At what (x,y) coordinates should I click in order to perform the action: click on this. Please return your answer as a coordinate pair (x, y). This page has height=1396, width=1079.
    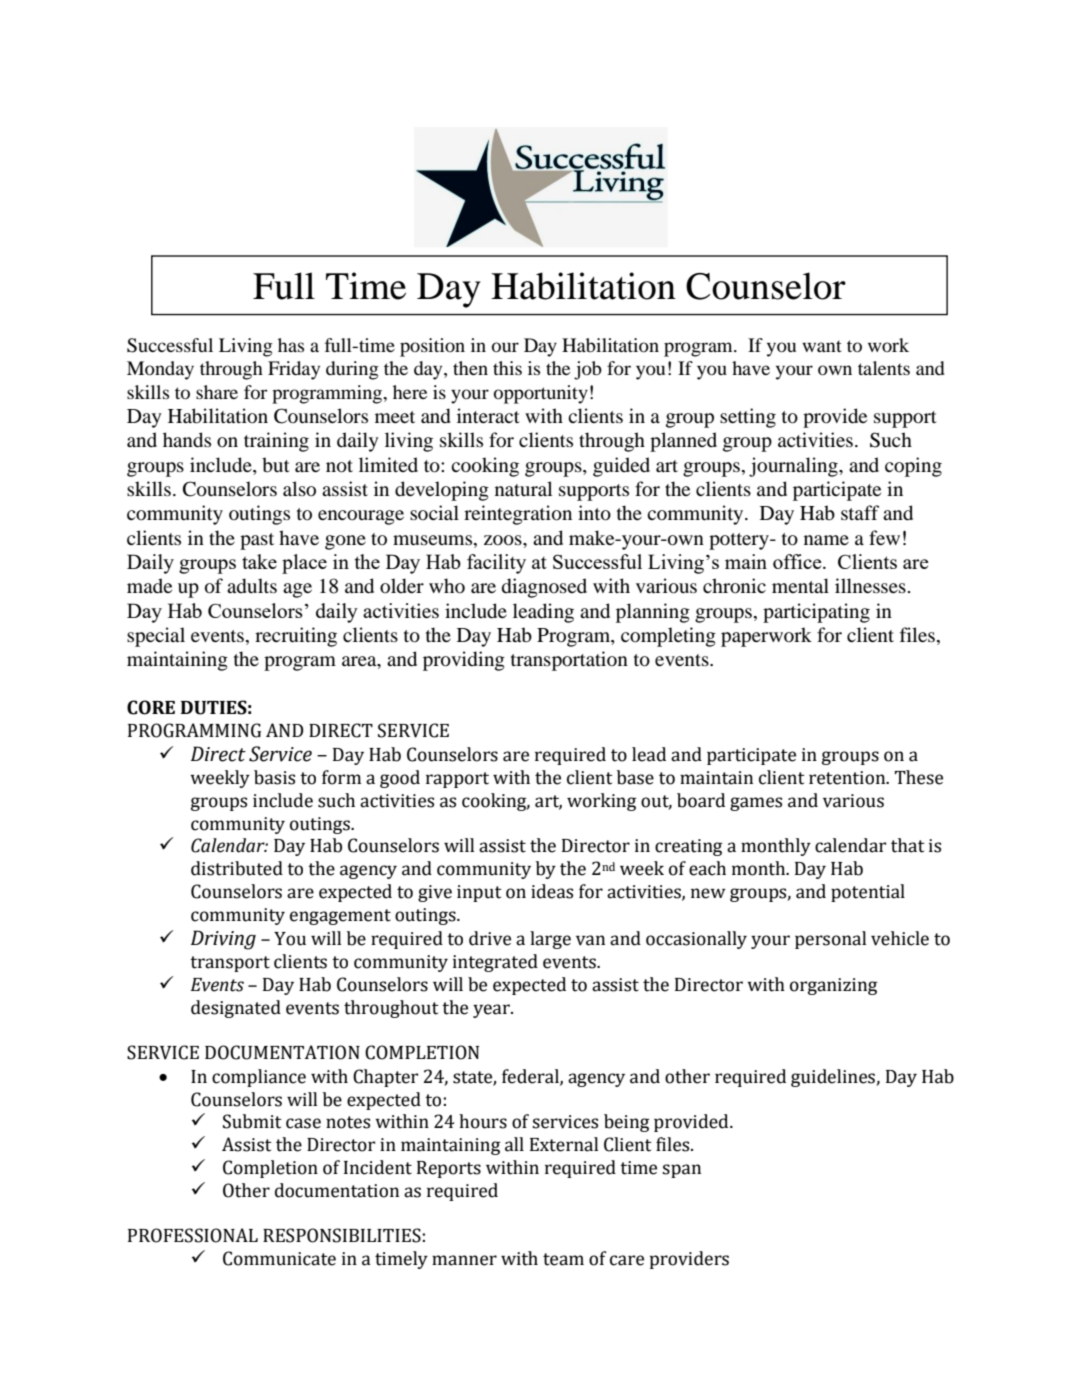
    Looking at the image, I should click on (507, 368).
